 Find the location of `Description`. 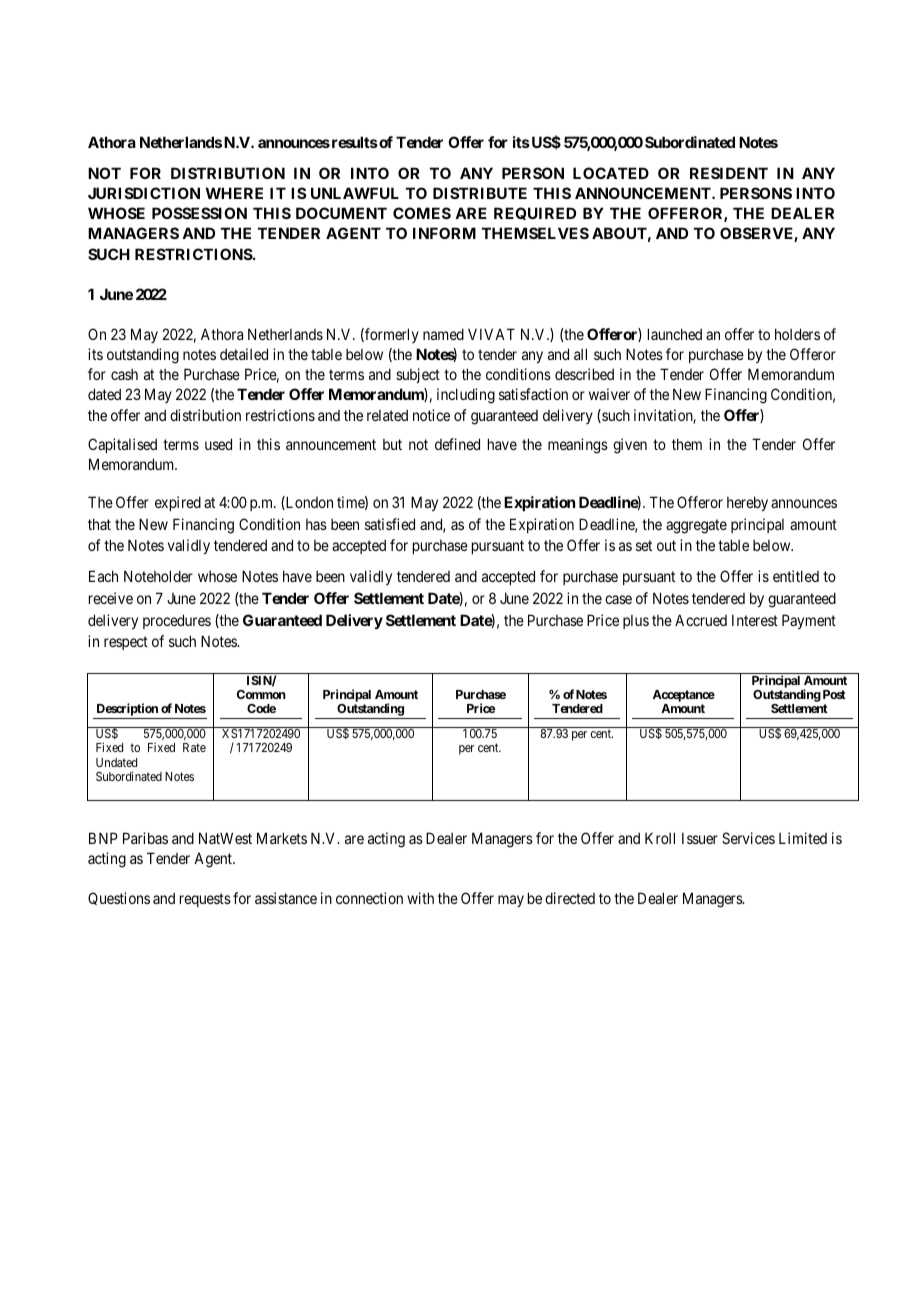

Description is located at coordinates (127, 711).
